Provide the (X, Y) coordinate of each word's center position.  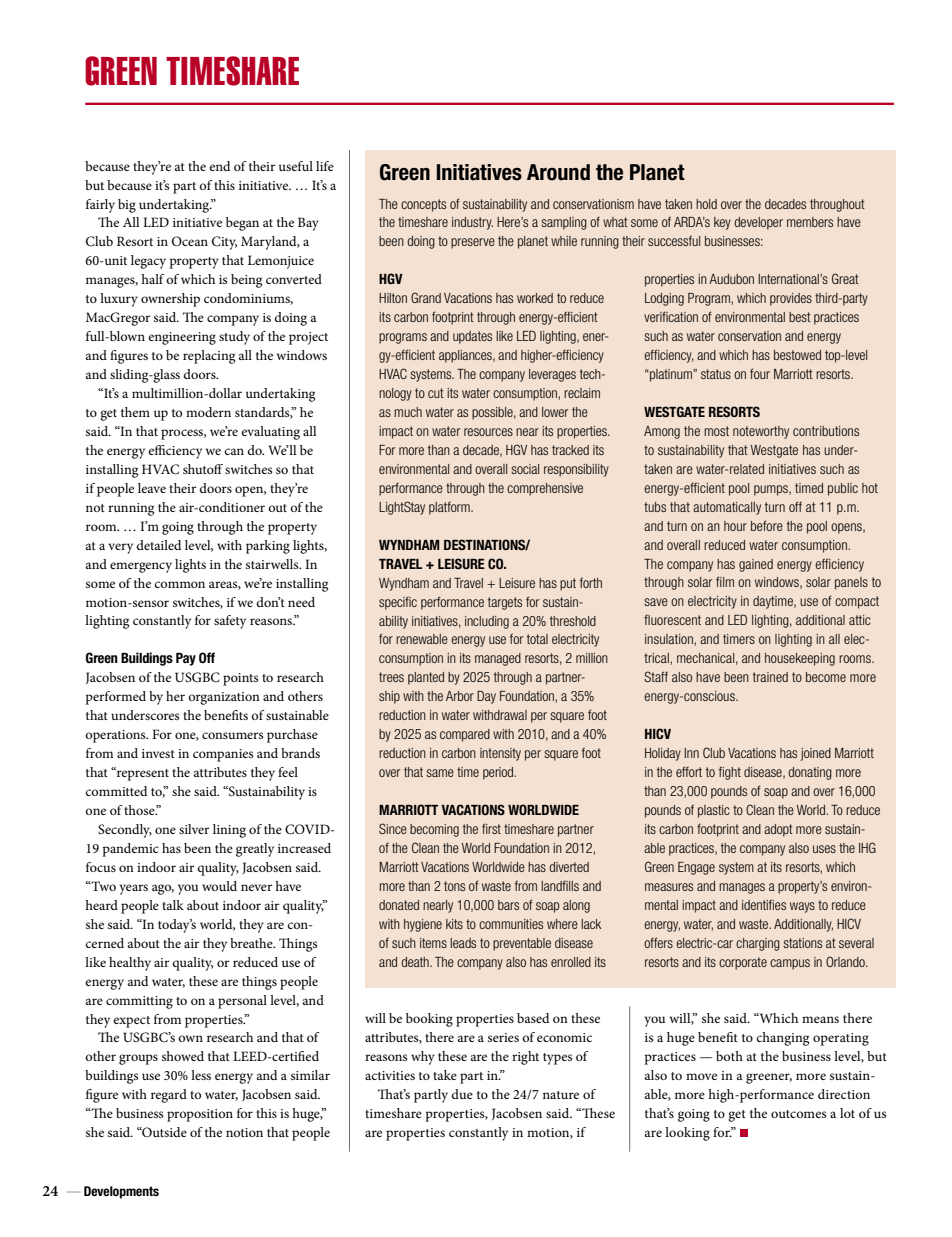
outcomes (798, 1114)
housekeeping (800, 659)
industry (472, 223)
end (219, 166)
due (462, 1094)
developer (758, 223)
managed (498, 659)
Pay (186, 659)
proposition (200, 1115)
